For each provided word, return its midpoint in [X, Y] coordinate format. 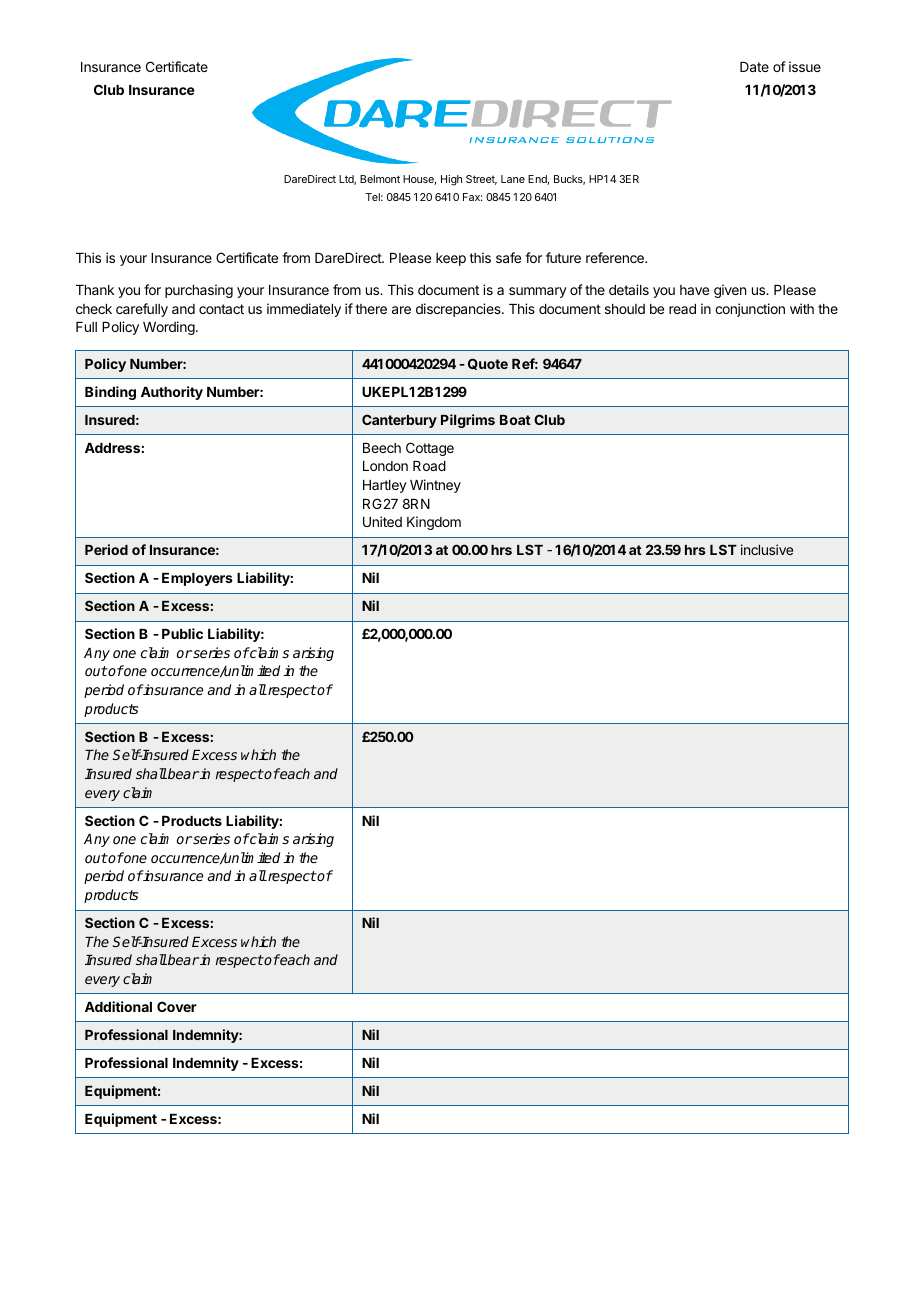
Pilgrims [468, 421]
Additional [118, 1006]
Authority [172, 393]
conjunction [750, 310]
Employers [197, 579]
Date [754, 67]
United [382, 521]
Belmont [380, 179]
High [451, 180]
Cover [176, 1006]
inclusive [767, 549]
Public [182, 633]
